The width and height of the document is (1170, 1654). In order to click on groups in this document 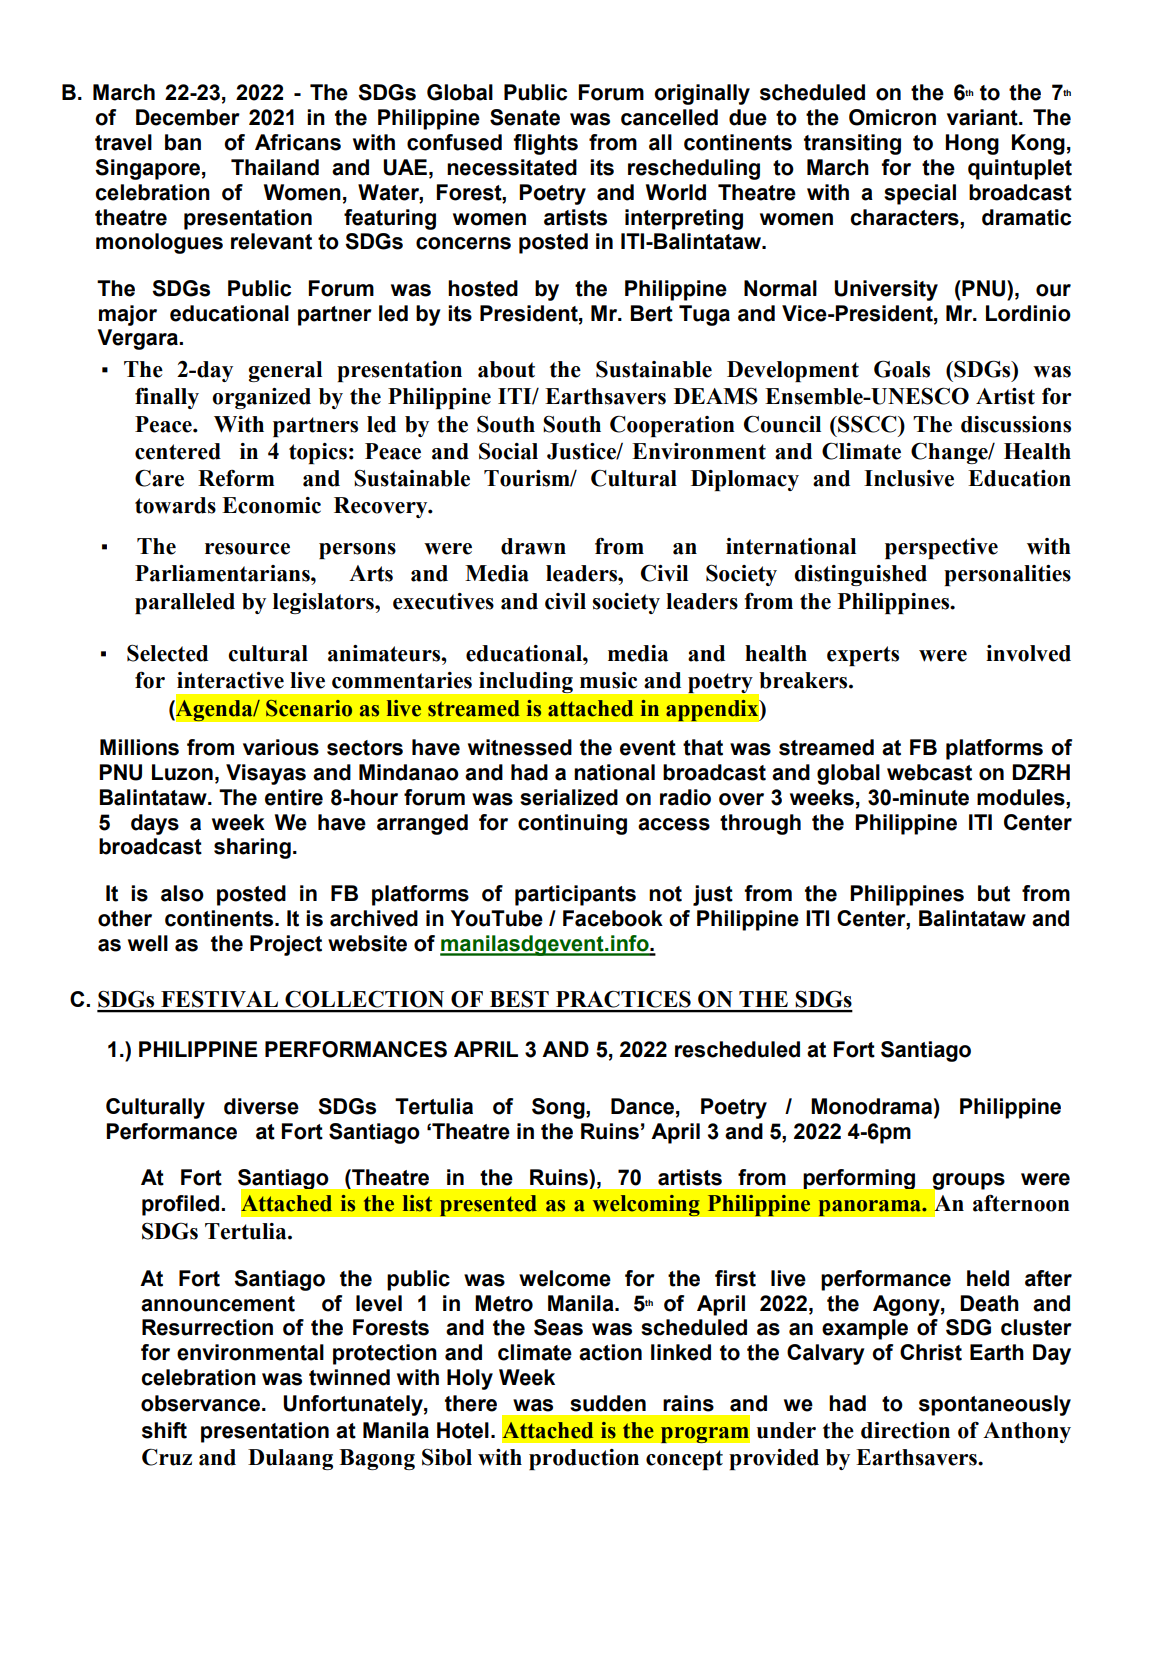, I will do `click(967, 1182)`.
